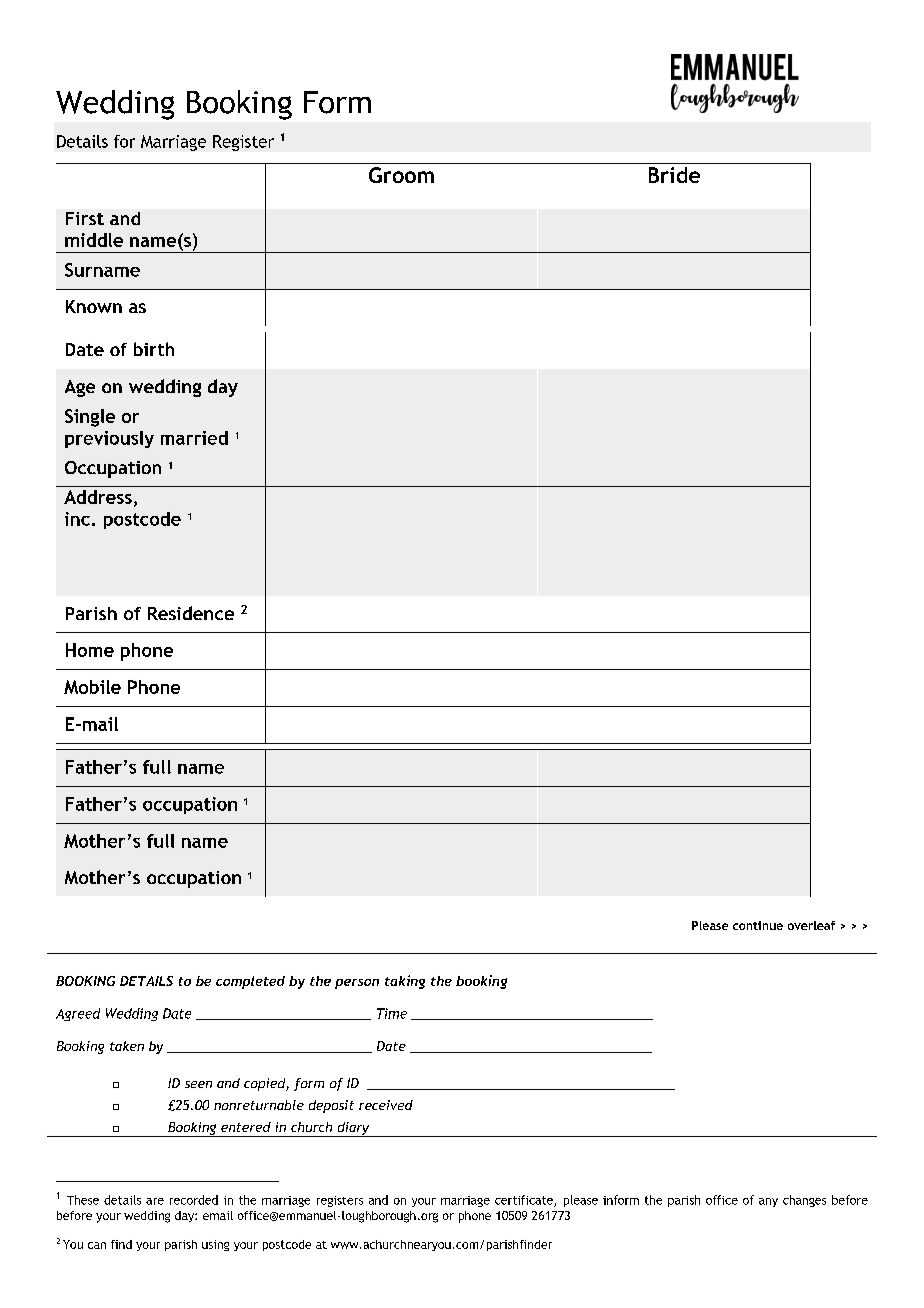  I want to click on continue, so click(758, 925).
